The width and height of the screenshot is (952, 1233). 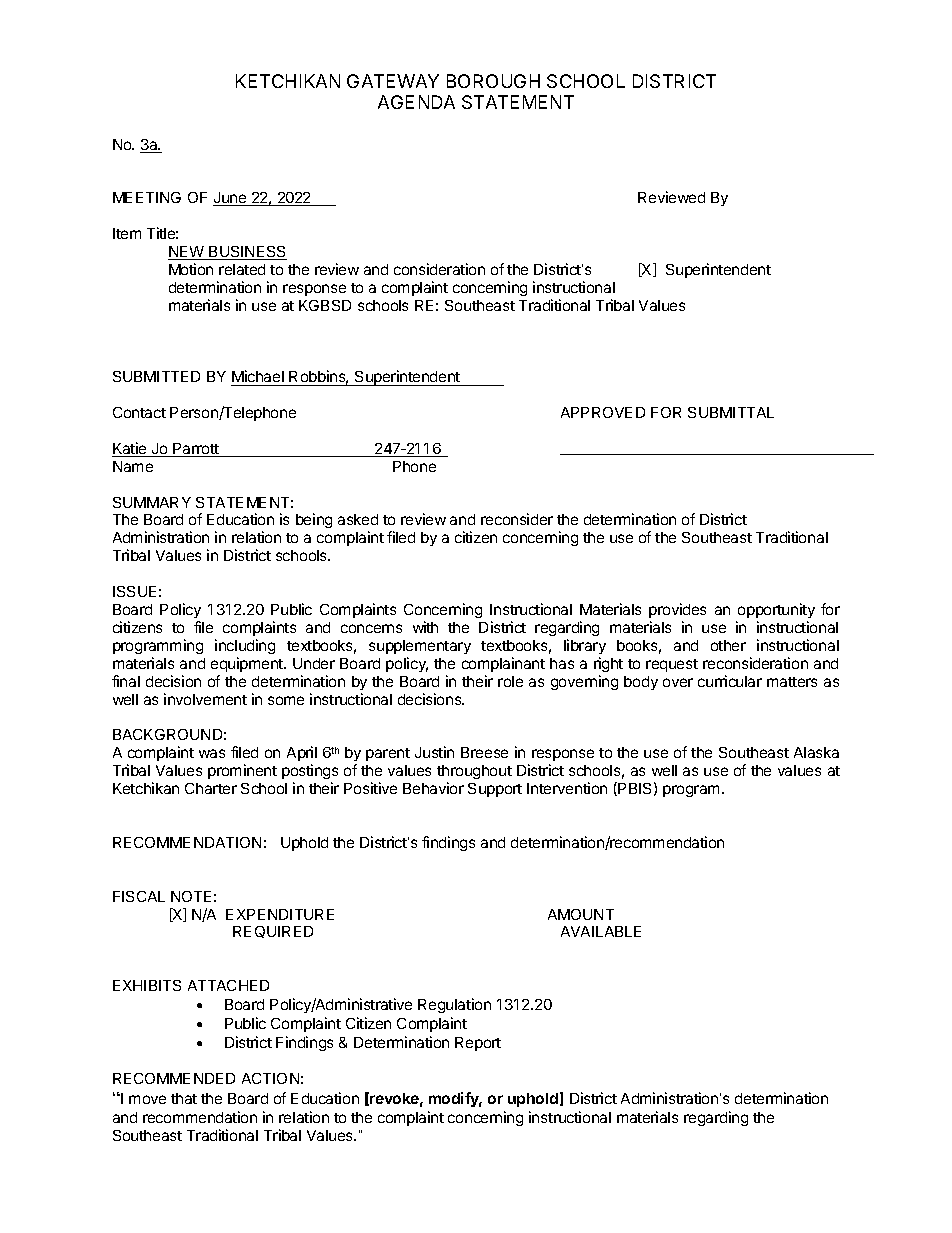 I want to click on RECOMMENDED, so click(x=174, y=1078).
